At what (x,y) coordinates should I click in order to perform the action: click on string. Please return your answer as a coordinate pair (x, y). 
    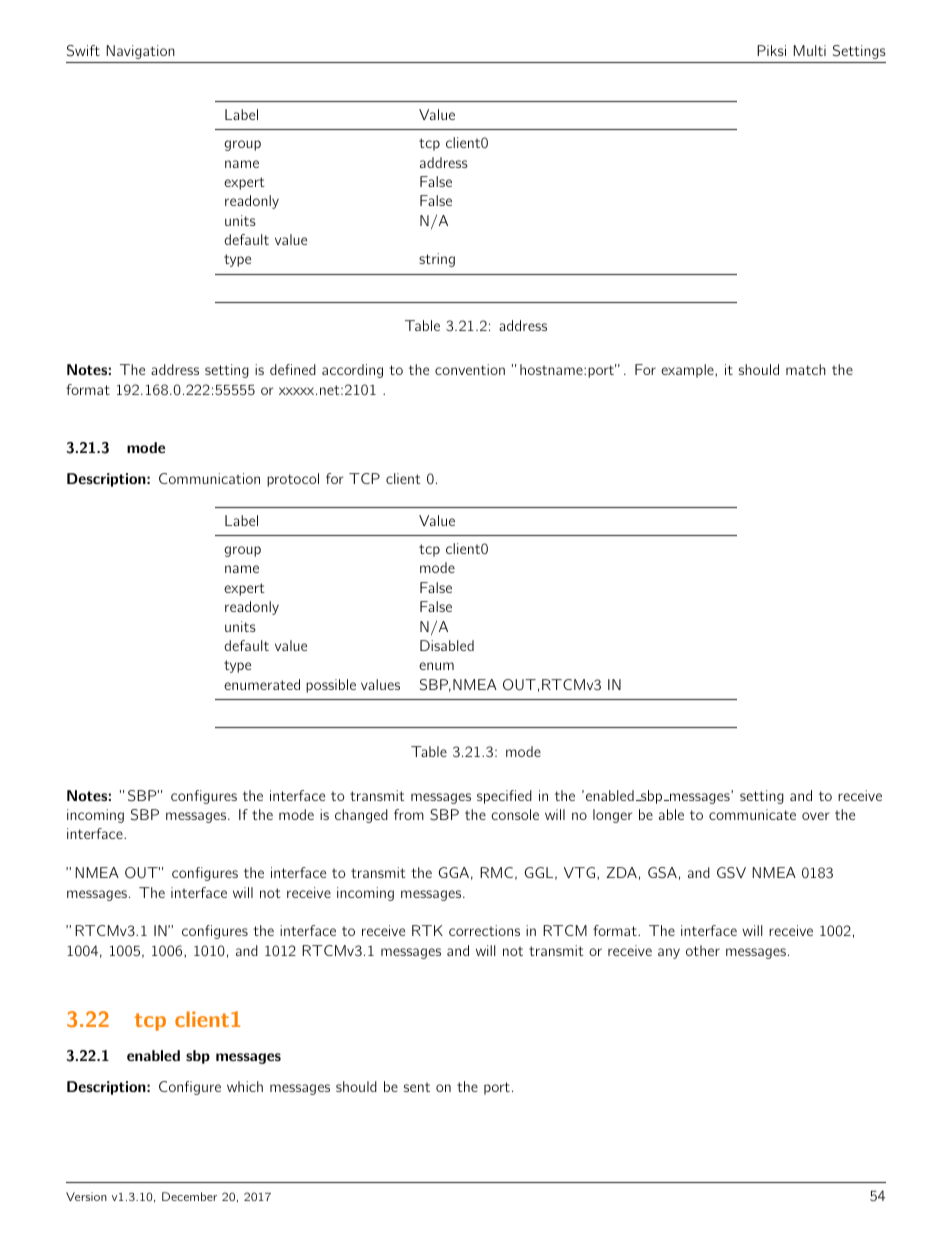
    Looking at the image, I should click on (437, 260).
